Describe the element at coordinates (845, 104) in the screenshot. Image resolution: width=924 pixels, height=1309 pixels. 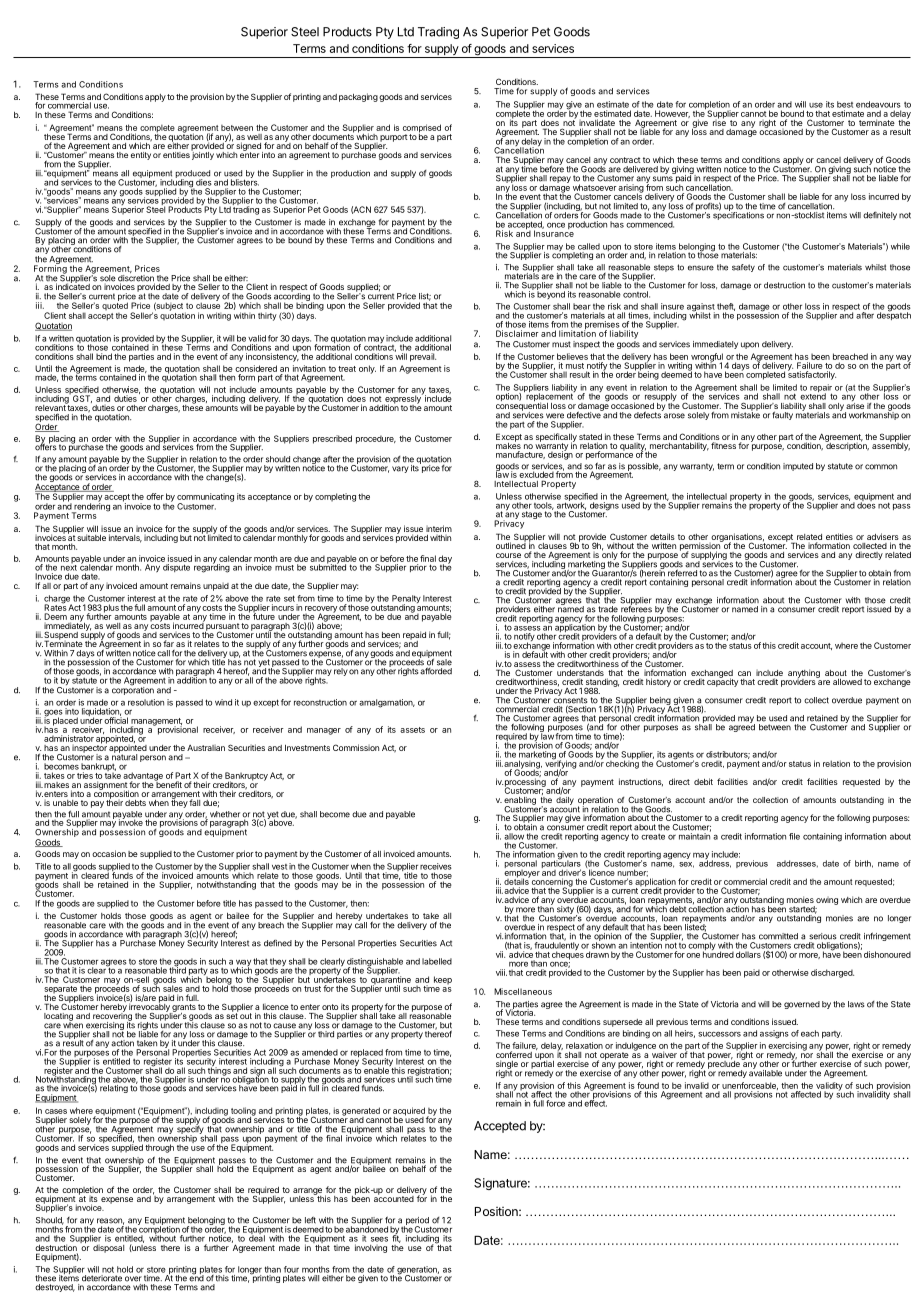
I see `best` at that location.
